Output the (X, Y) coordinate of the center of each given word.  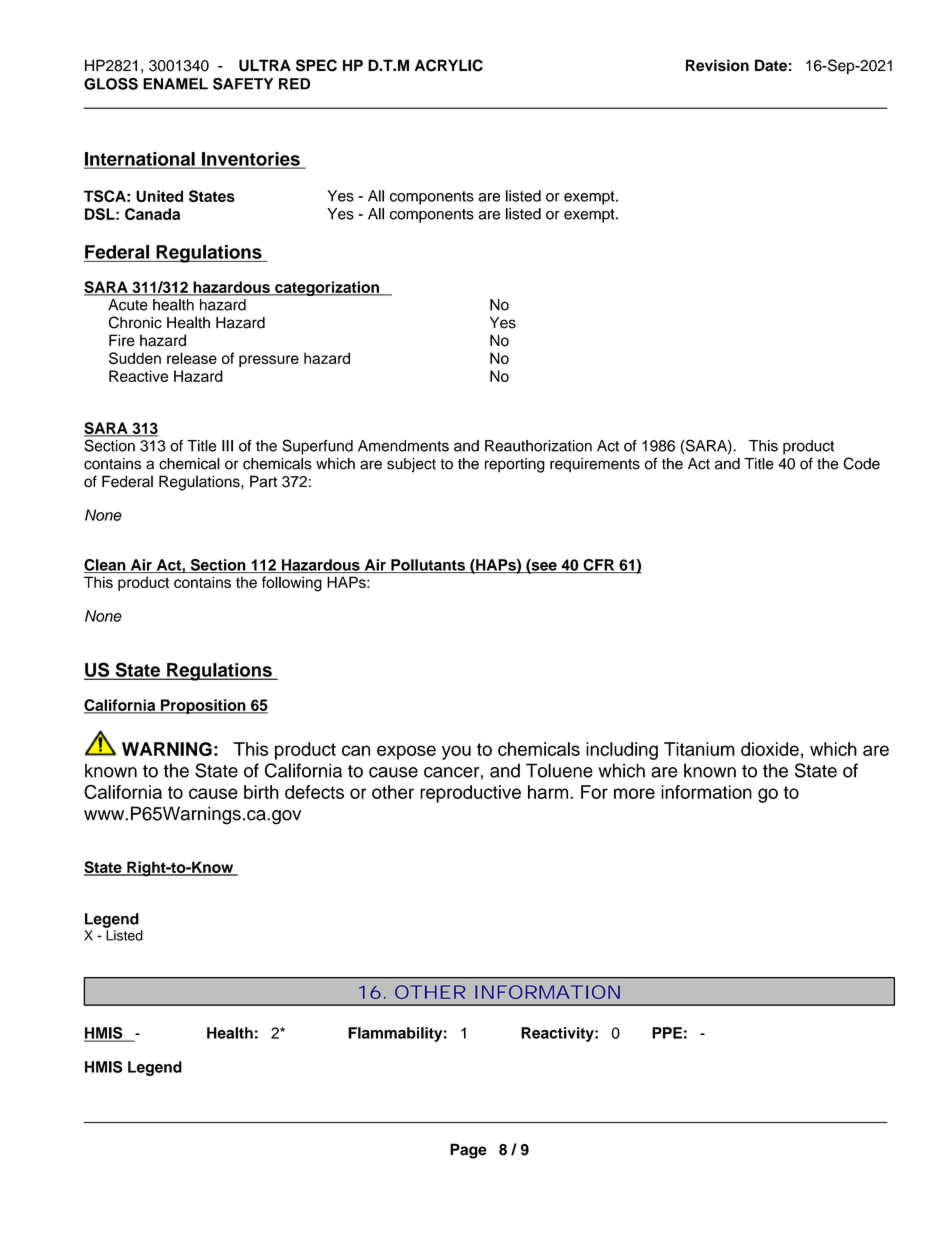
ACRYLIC (449, 65)
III (227, 446)
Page (468, 1151)
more (634, 793)
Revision (717, 65)
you (456, 752)
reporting (515, 465)
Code (861, 463)
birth (261, 792)
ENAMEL (175, 84)
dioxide (770, 749)
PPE (667, 1033)
